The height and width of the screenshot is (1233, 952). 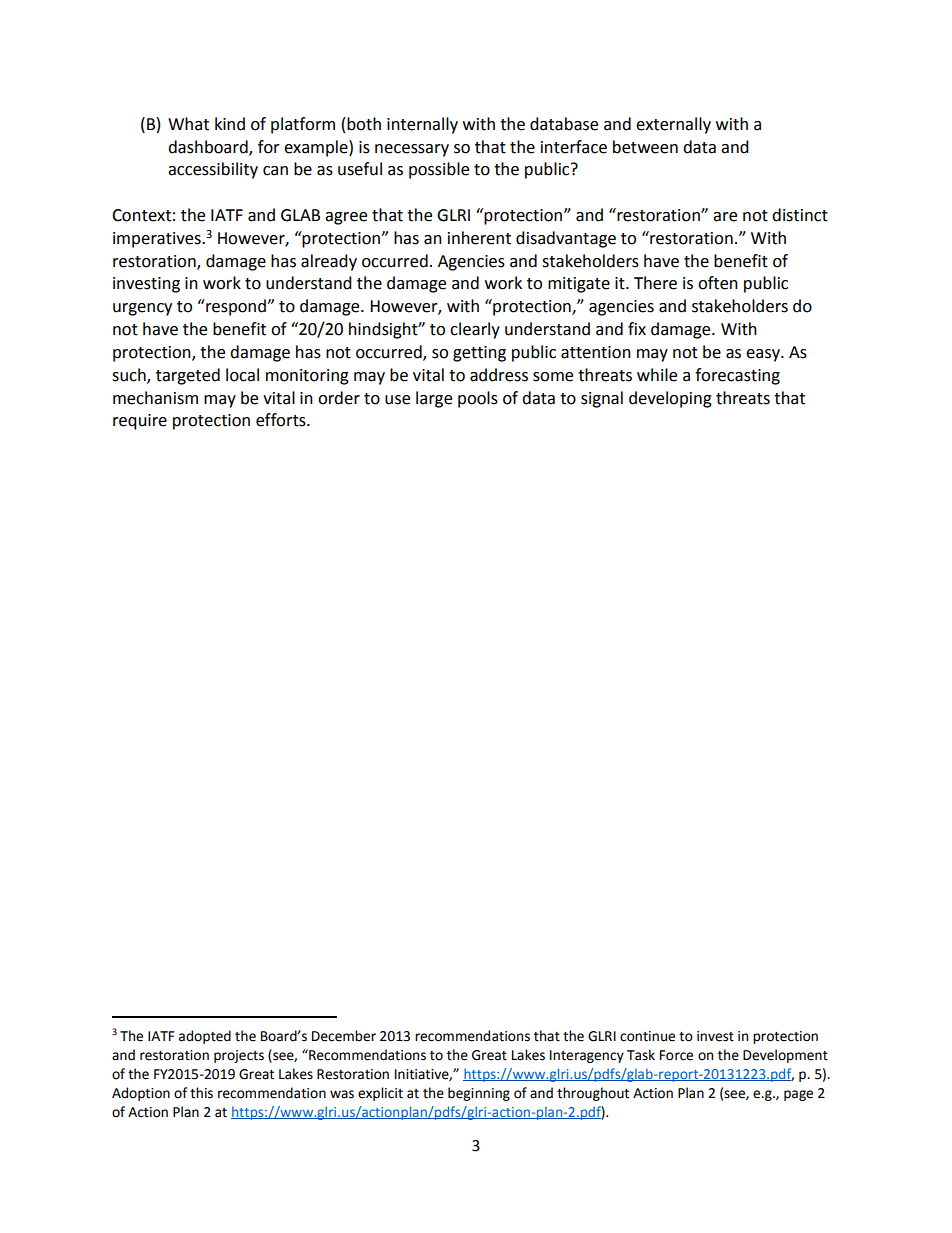 What do you see at coordinates (140, 422) in the screenshot?
I see `require` at bounding box center [140, 422].
